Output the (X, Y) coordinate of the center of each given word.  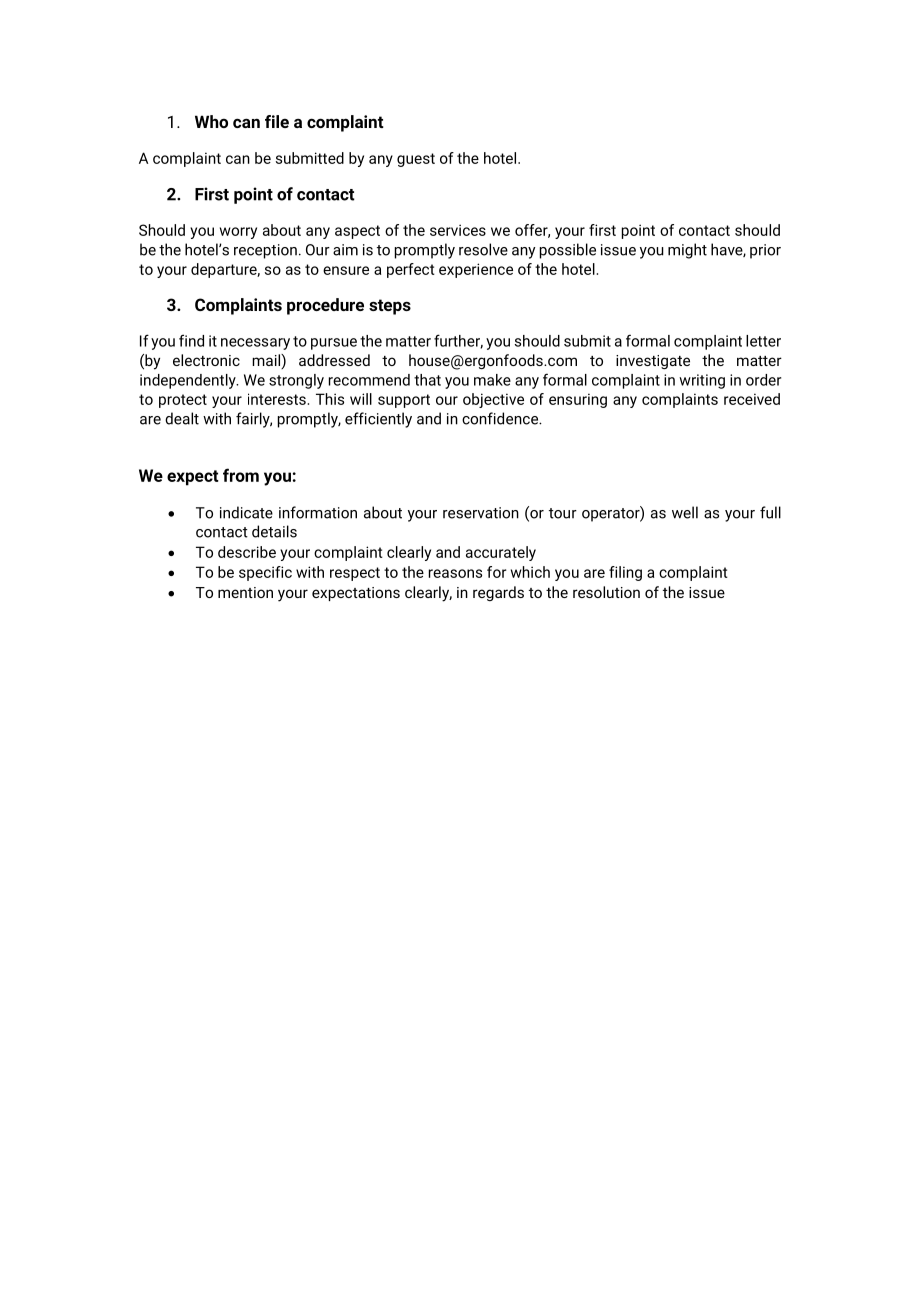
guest (416, 160)
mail (267, 361)
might (687, 251)
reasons (455, 573)
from (241, 475)
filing (625, 573)
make (492, 380)
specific (265, 573)
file (277, 121)
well (685, 512)
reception (265, 251)
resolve (483, 249)
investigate (653, 362)
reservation (481, 513)
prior (765, 251)
